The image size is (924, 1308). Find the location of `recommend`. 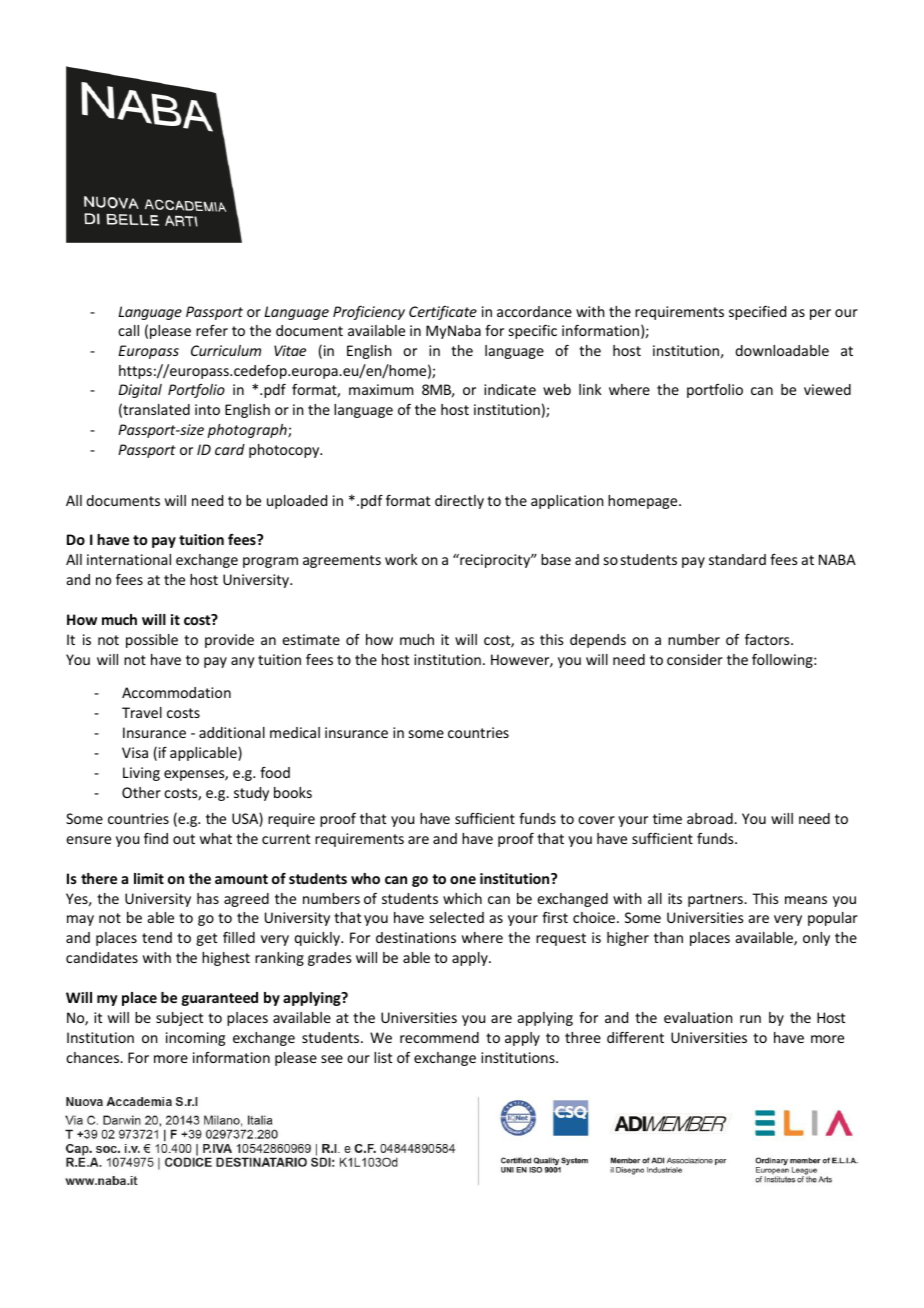

recommend is located at coordinates (439, 1037).
